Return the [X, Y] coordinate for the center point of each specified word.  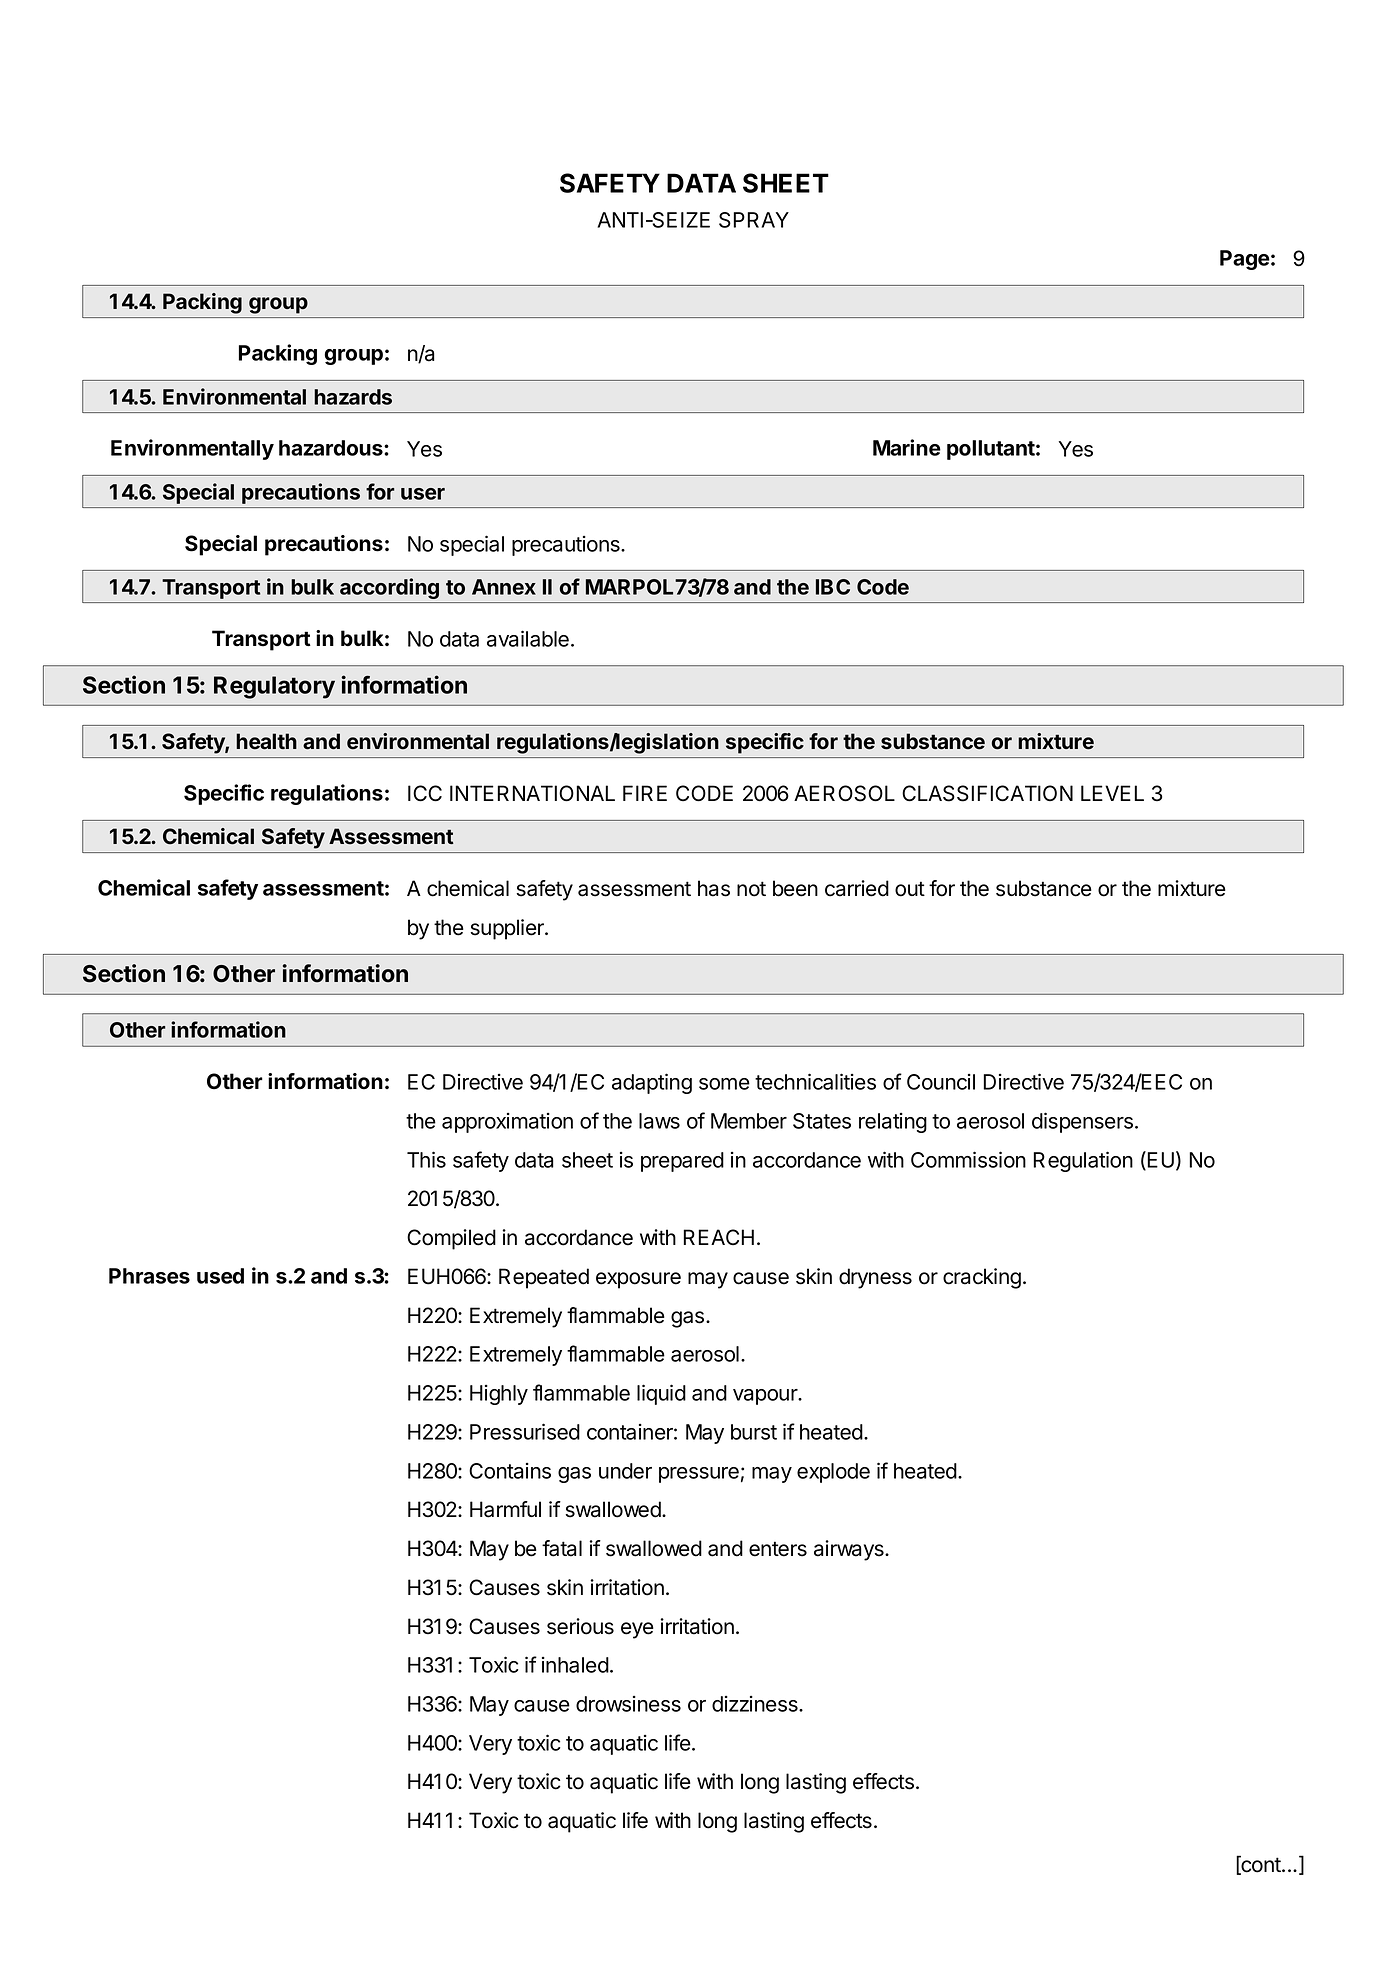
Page [1245, 260]
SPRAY [754, 220]
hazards [353, 397]
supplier [508, 929]
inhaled [575, 1665]
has [714, 888]
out [910, 889]
